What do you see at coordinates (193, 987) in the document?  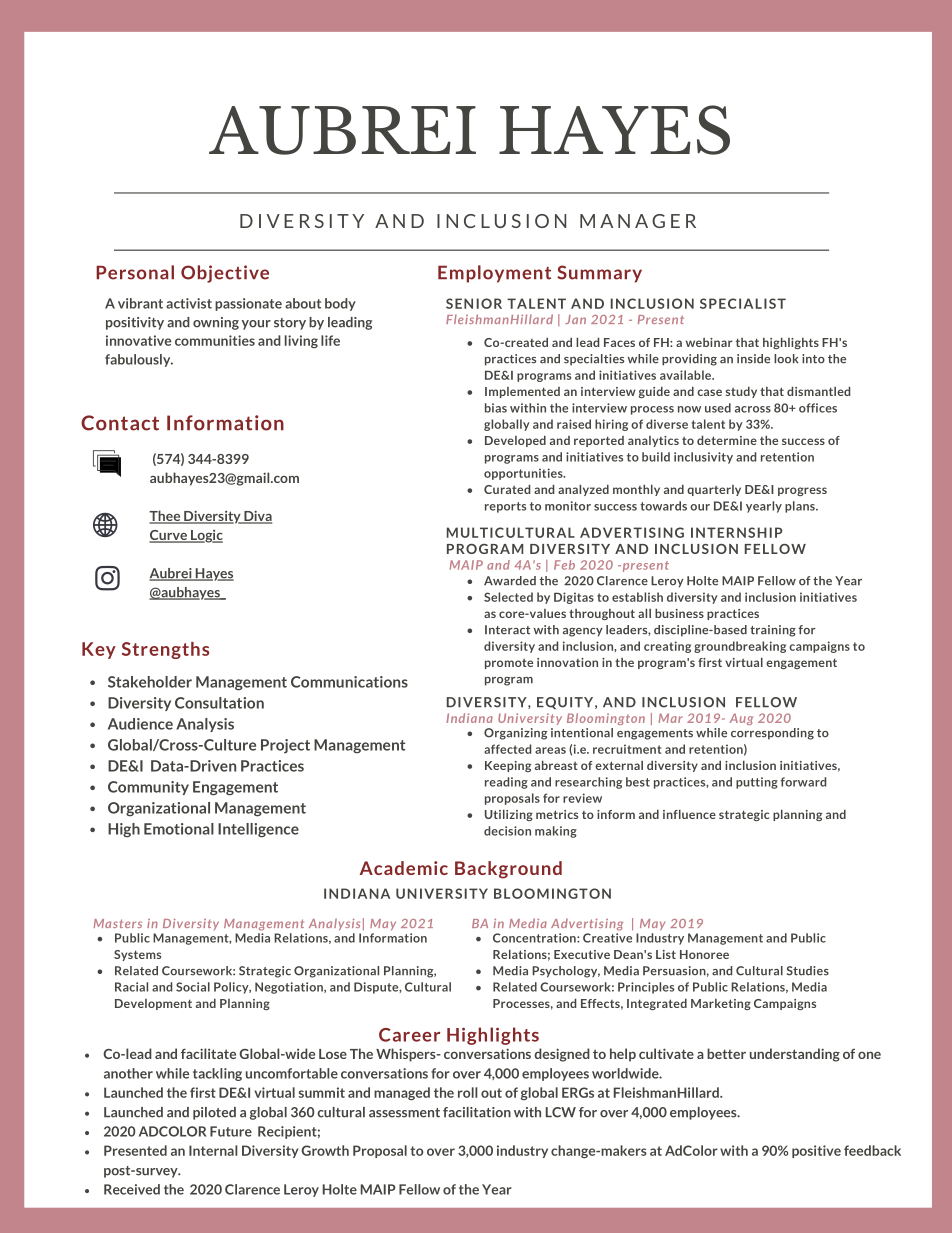 I see `Social` at bounding box center [193, 987].
